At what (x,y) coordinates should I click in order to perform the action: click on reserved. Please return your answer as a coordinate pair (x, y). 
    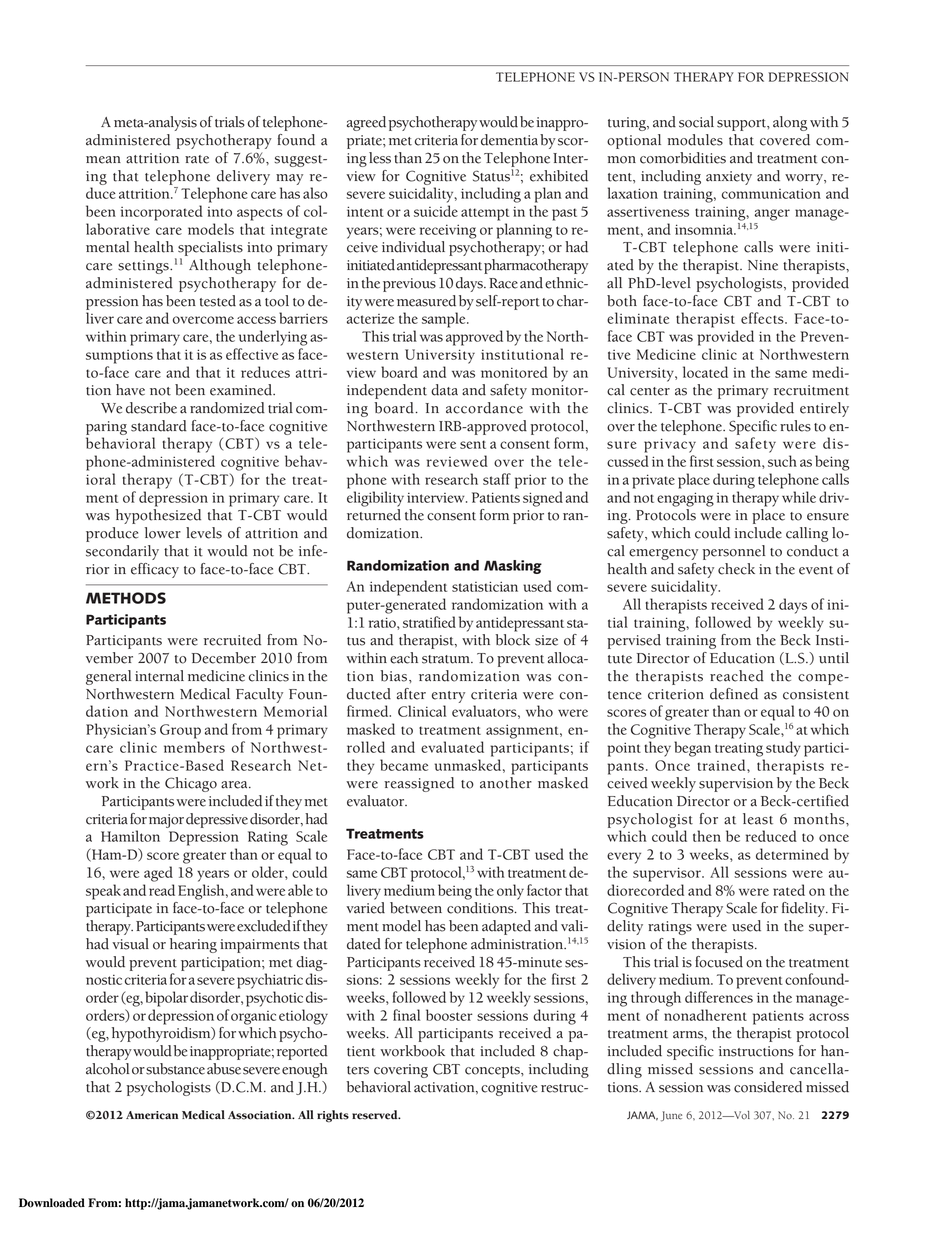
    Looking at the image, I should click on (376, 1115).
